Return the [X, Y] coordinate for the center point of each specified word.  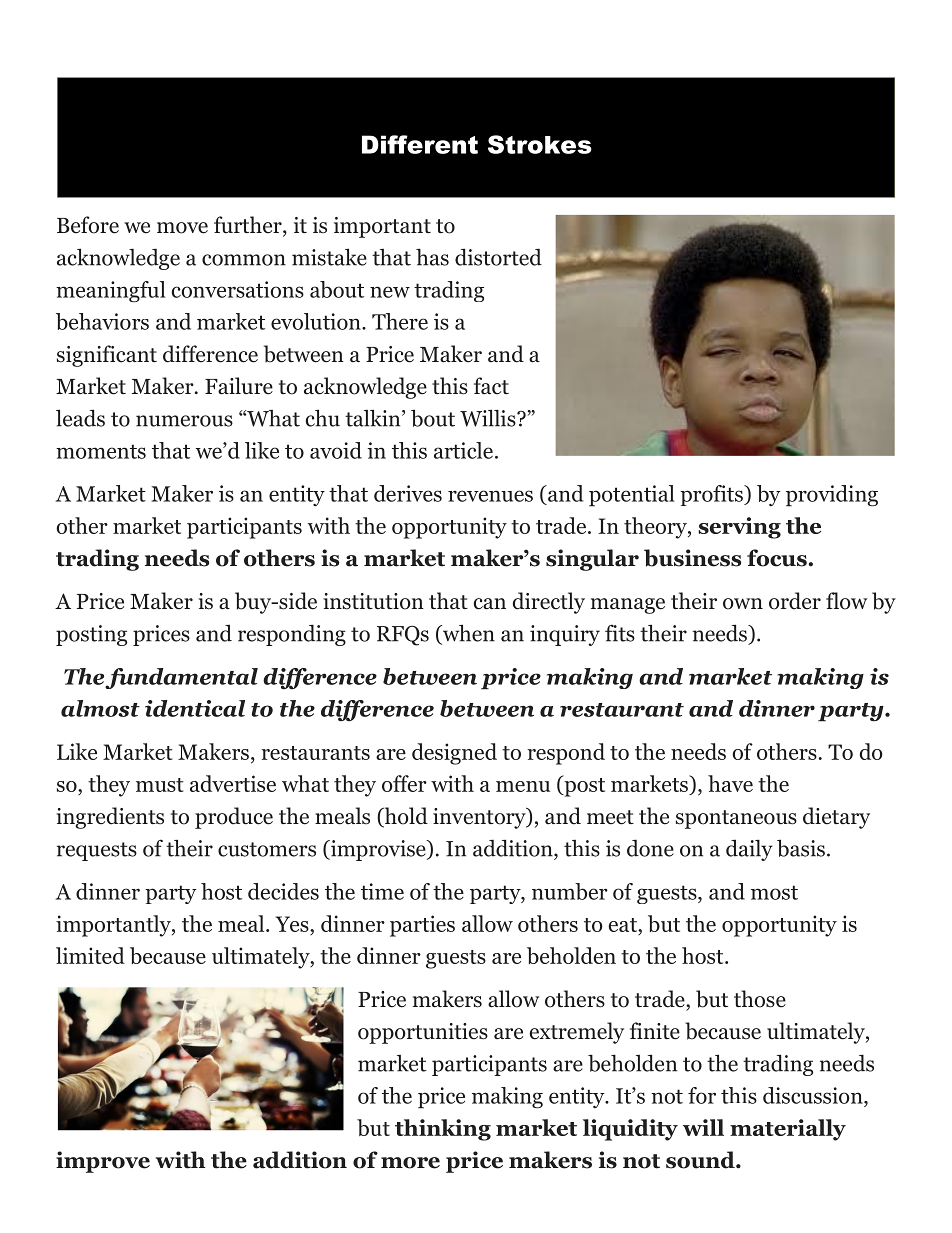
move [182, 228]
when [468, 634]
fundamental [181, 678]
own [743, 604]
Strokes [540, 144]
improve [103, 1162]
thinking [443, 1130]
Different [420, 144]
